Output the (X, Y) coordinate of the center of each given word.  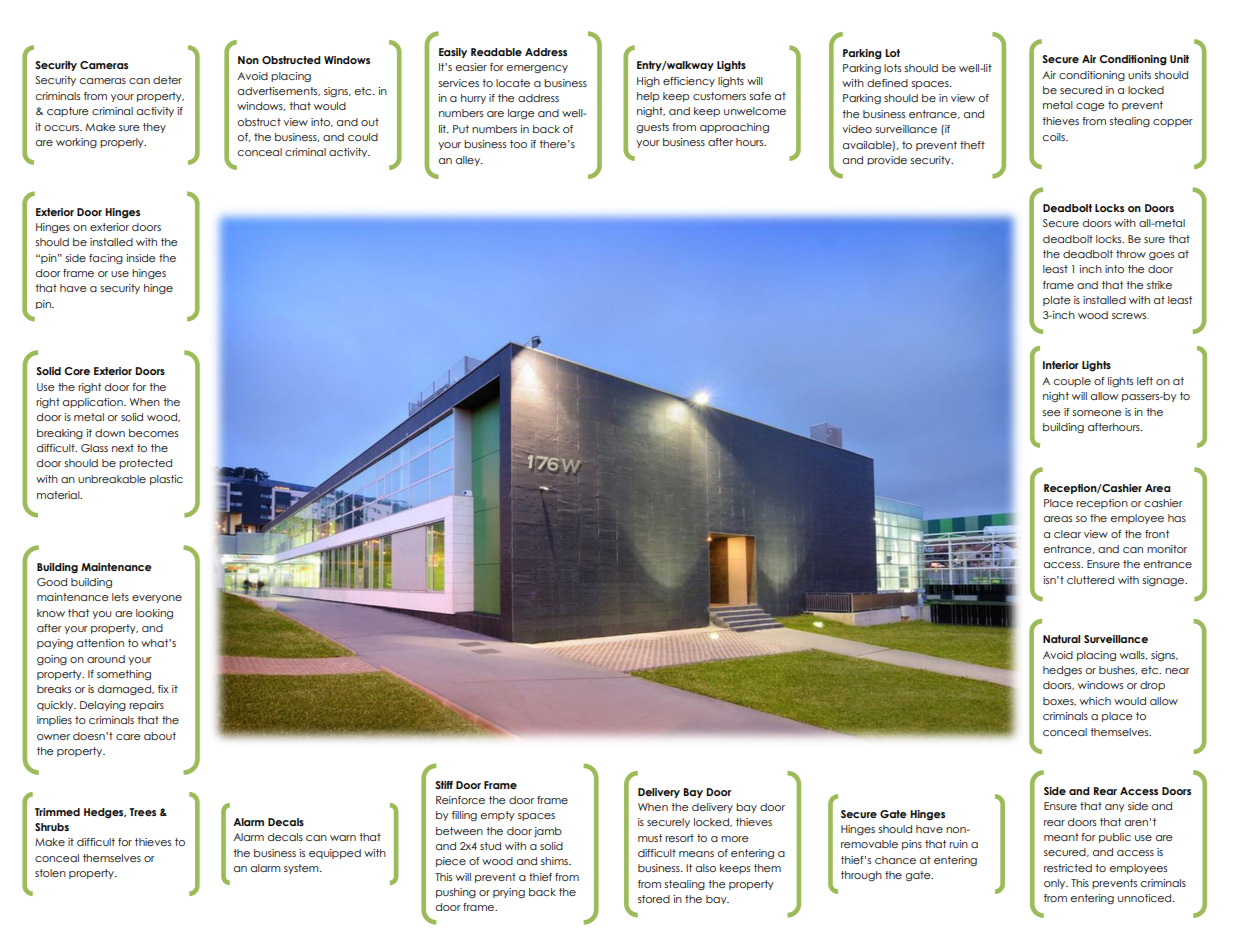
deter (167, 80)
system (302, 869)
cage (1090, 107)
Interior (1061, 365)
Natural (1061, 639)
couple (1072, 382)
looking (154, 614)
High (648, 82)
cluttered (1090, 580)
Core (77, 371)
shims (555, 861)
